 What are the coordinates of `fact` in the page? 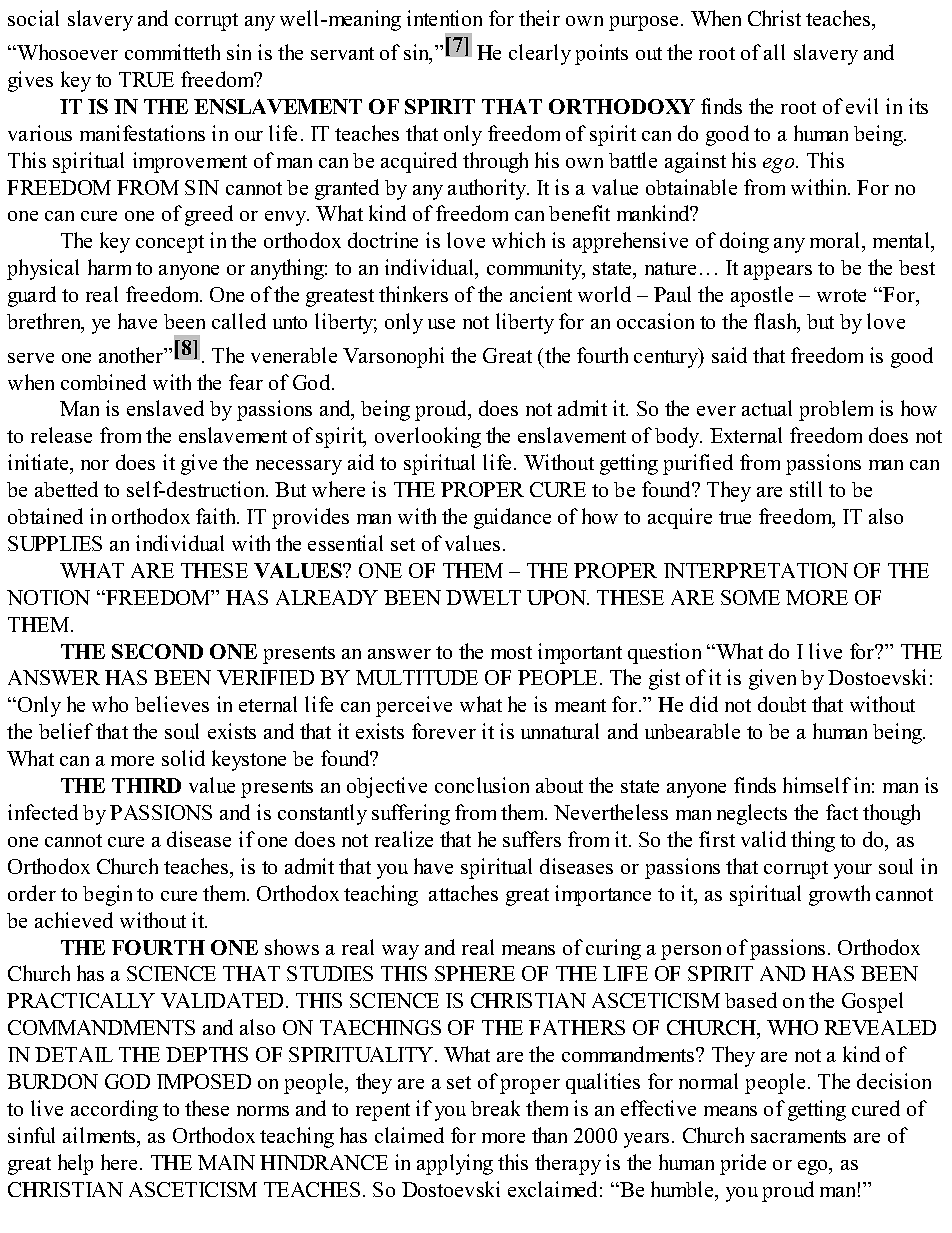 It's located at (842, 812).
